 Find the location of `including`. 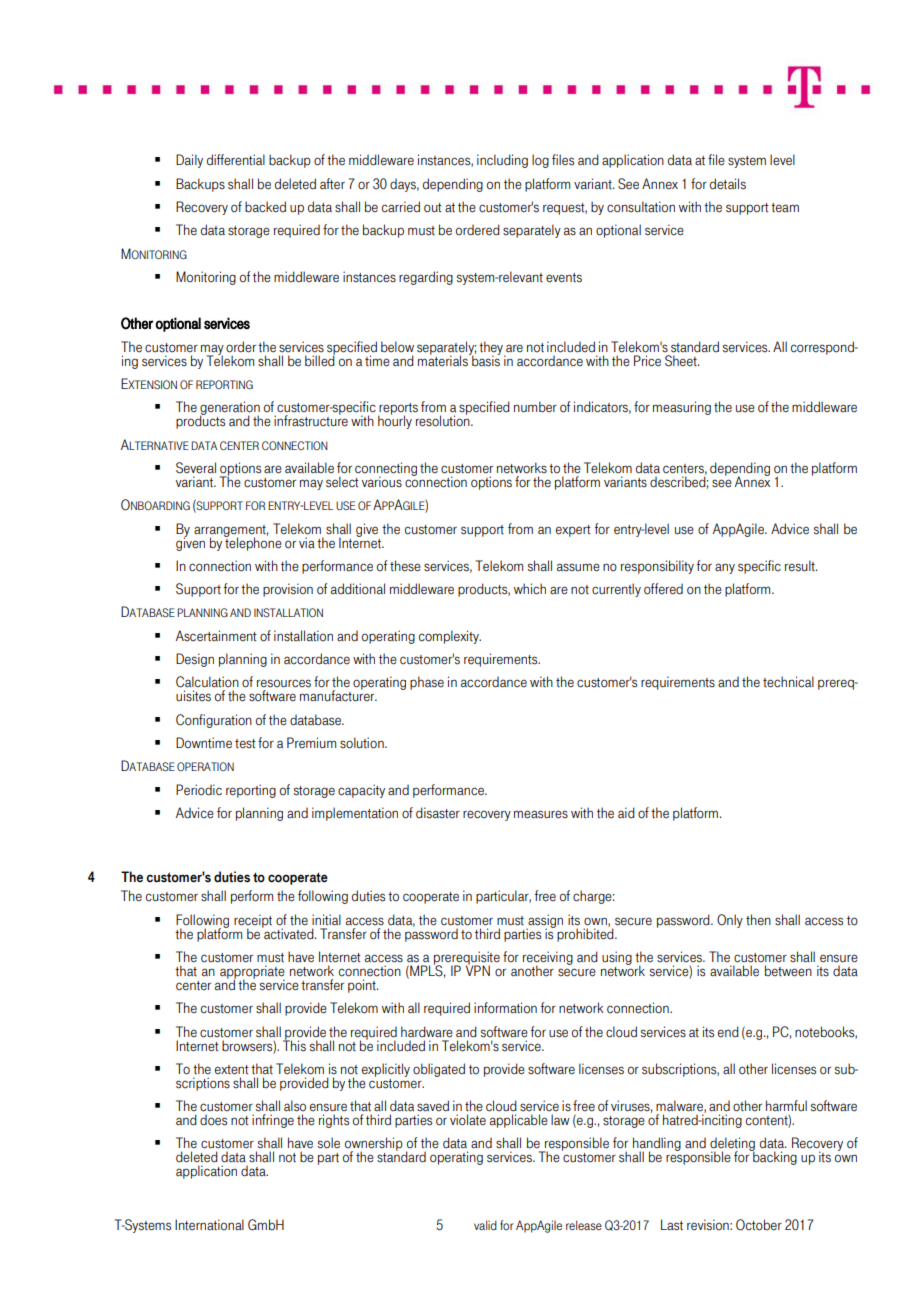

including is located at coordinates (502, 161).
